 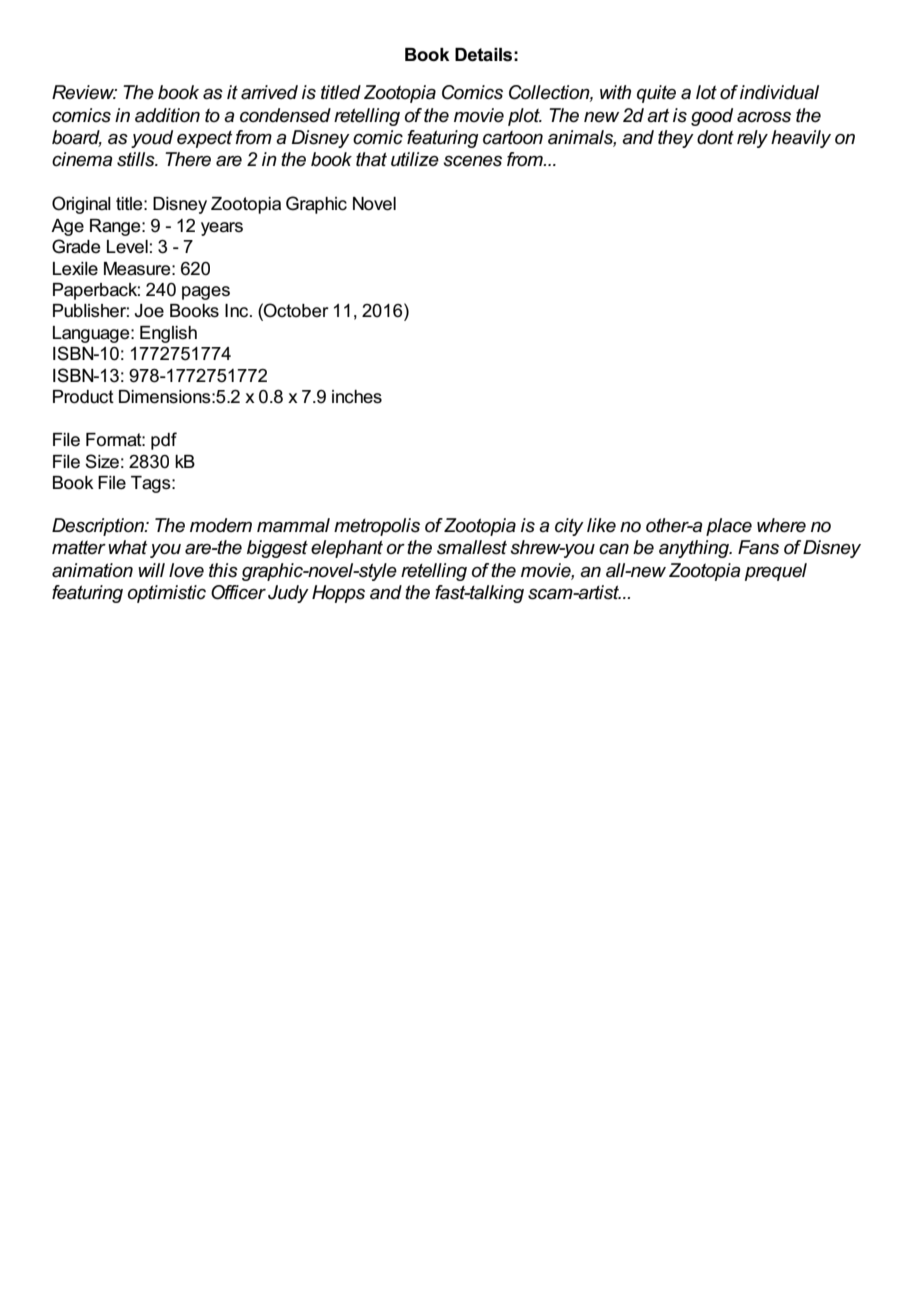 I want to click on addition, so click(x=167, y=115).
